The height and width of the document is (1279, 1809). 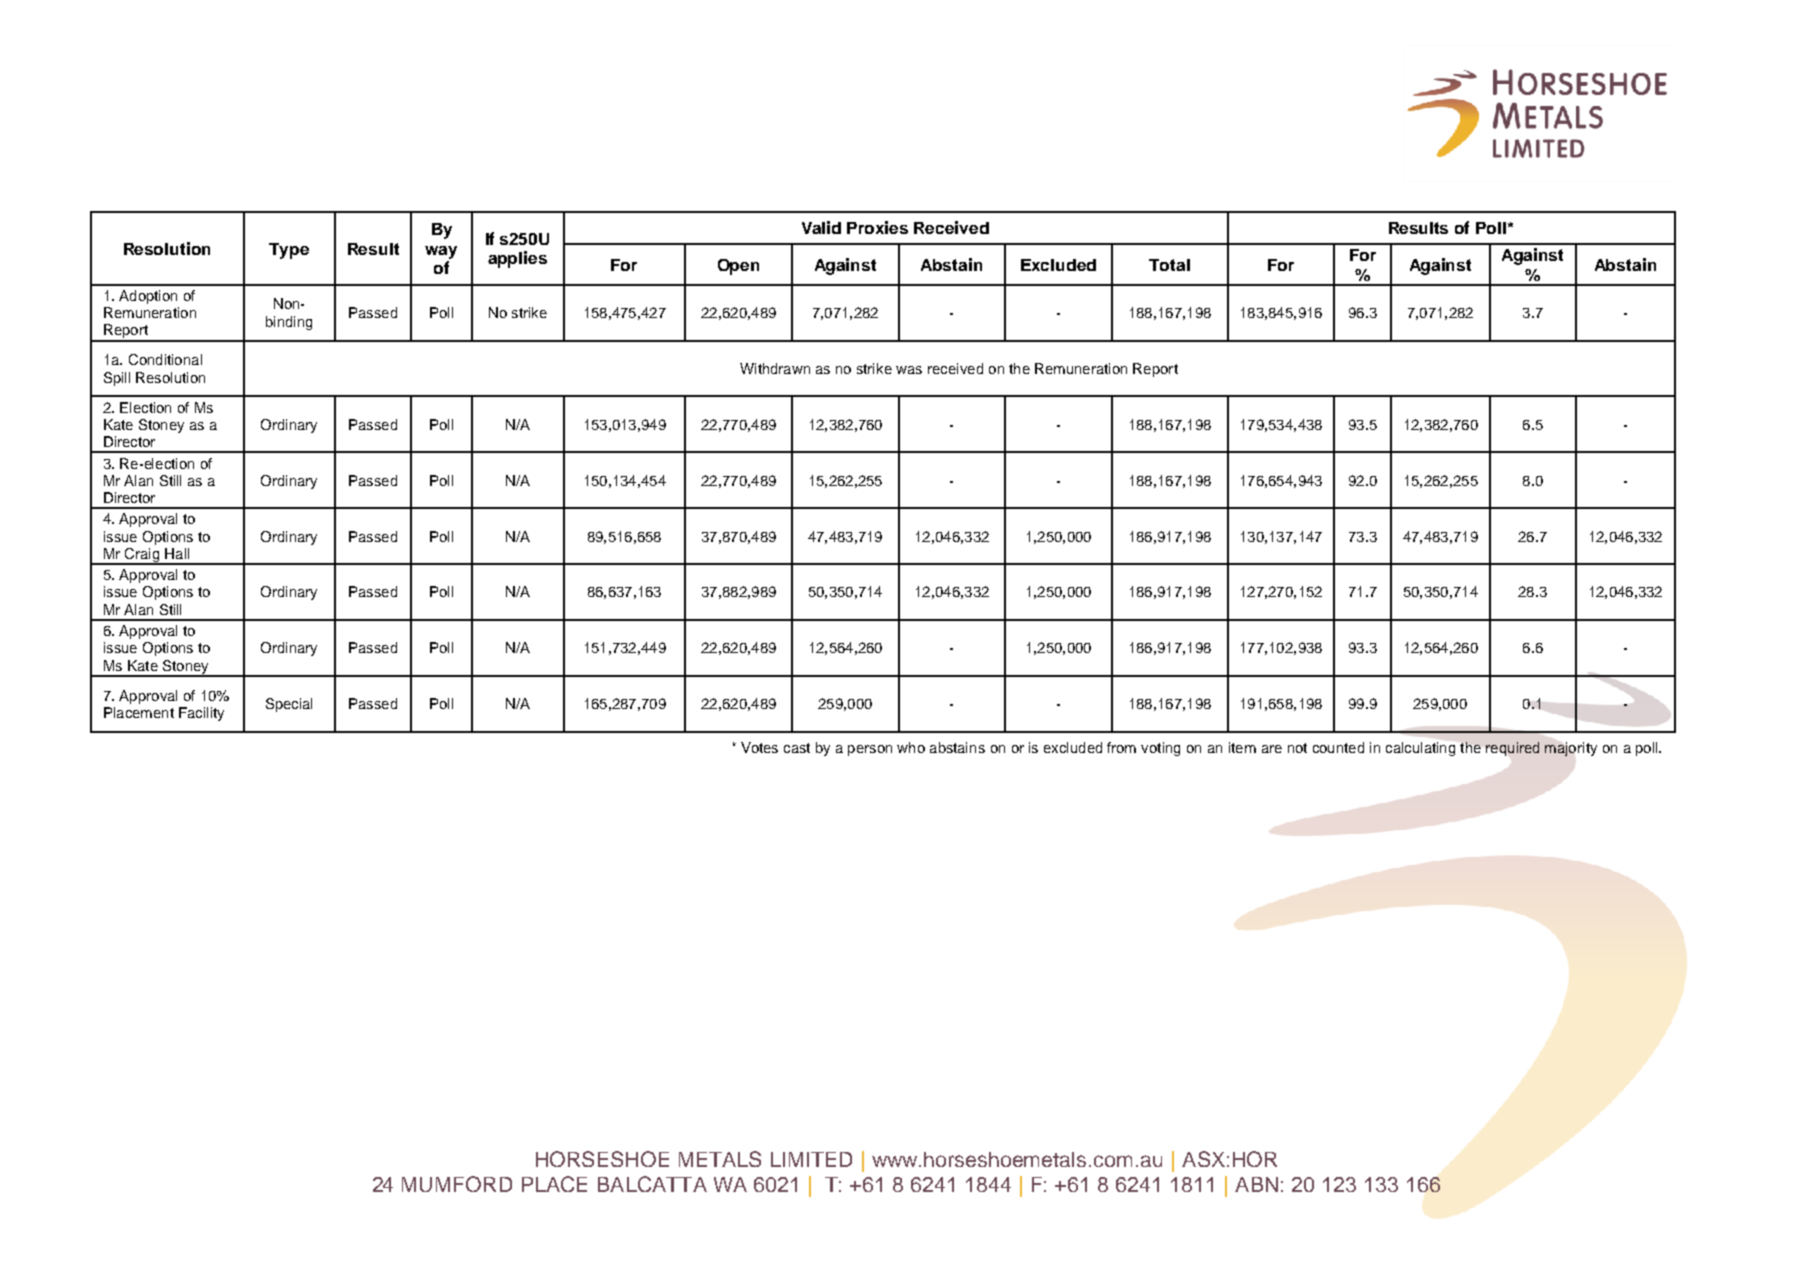 What do you see at coordinates (1169, 265) in the document?
I see `Total` at bounding box center [1169, 265].
